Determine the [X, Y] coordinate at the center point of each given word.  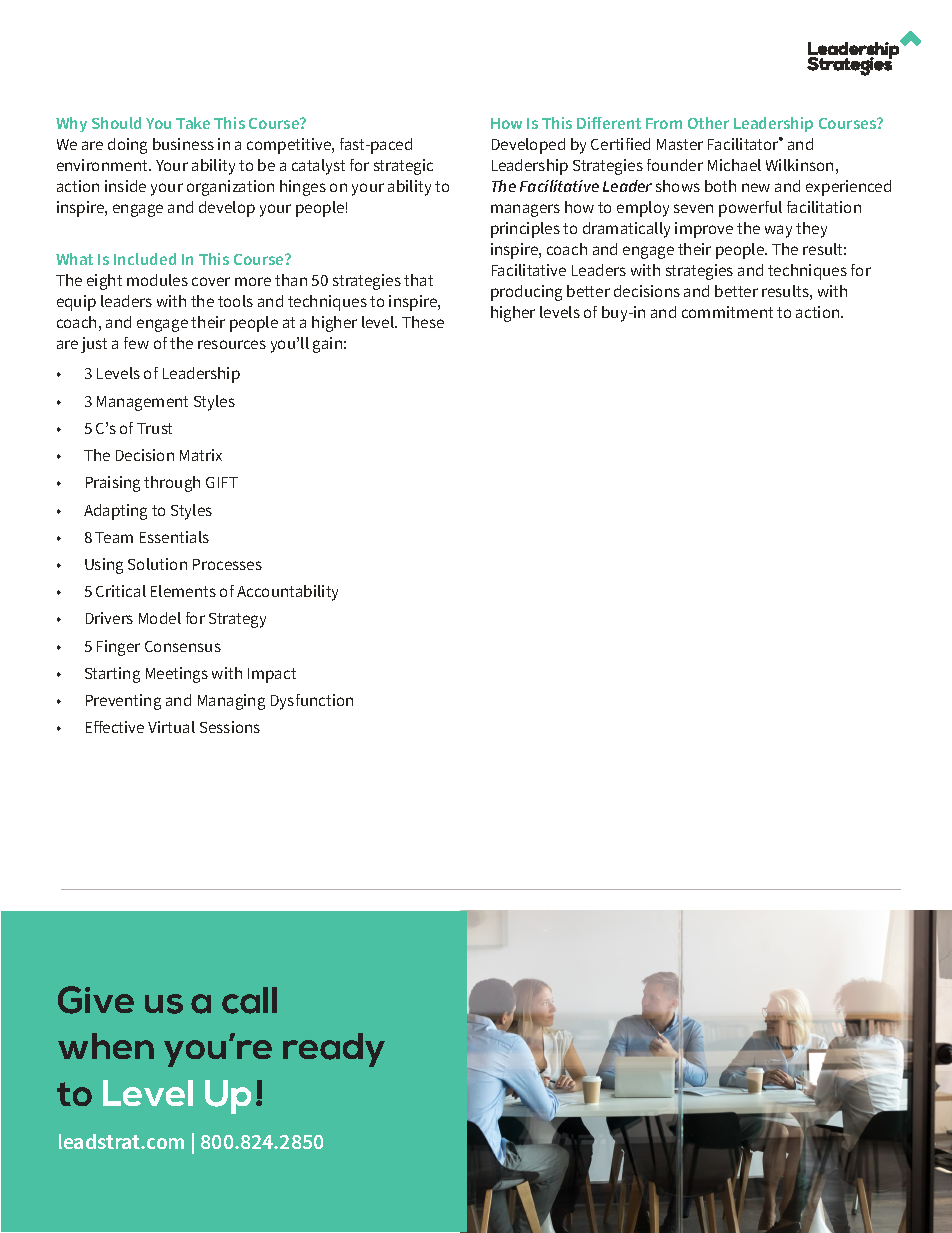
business [183, 144]
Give [96, 1000]
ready [334, 1050]
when [106, 1046]
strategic [403, 167]
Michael [734, 165]
